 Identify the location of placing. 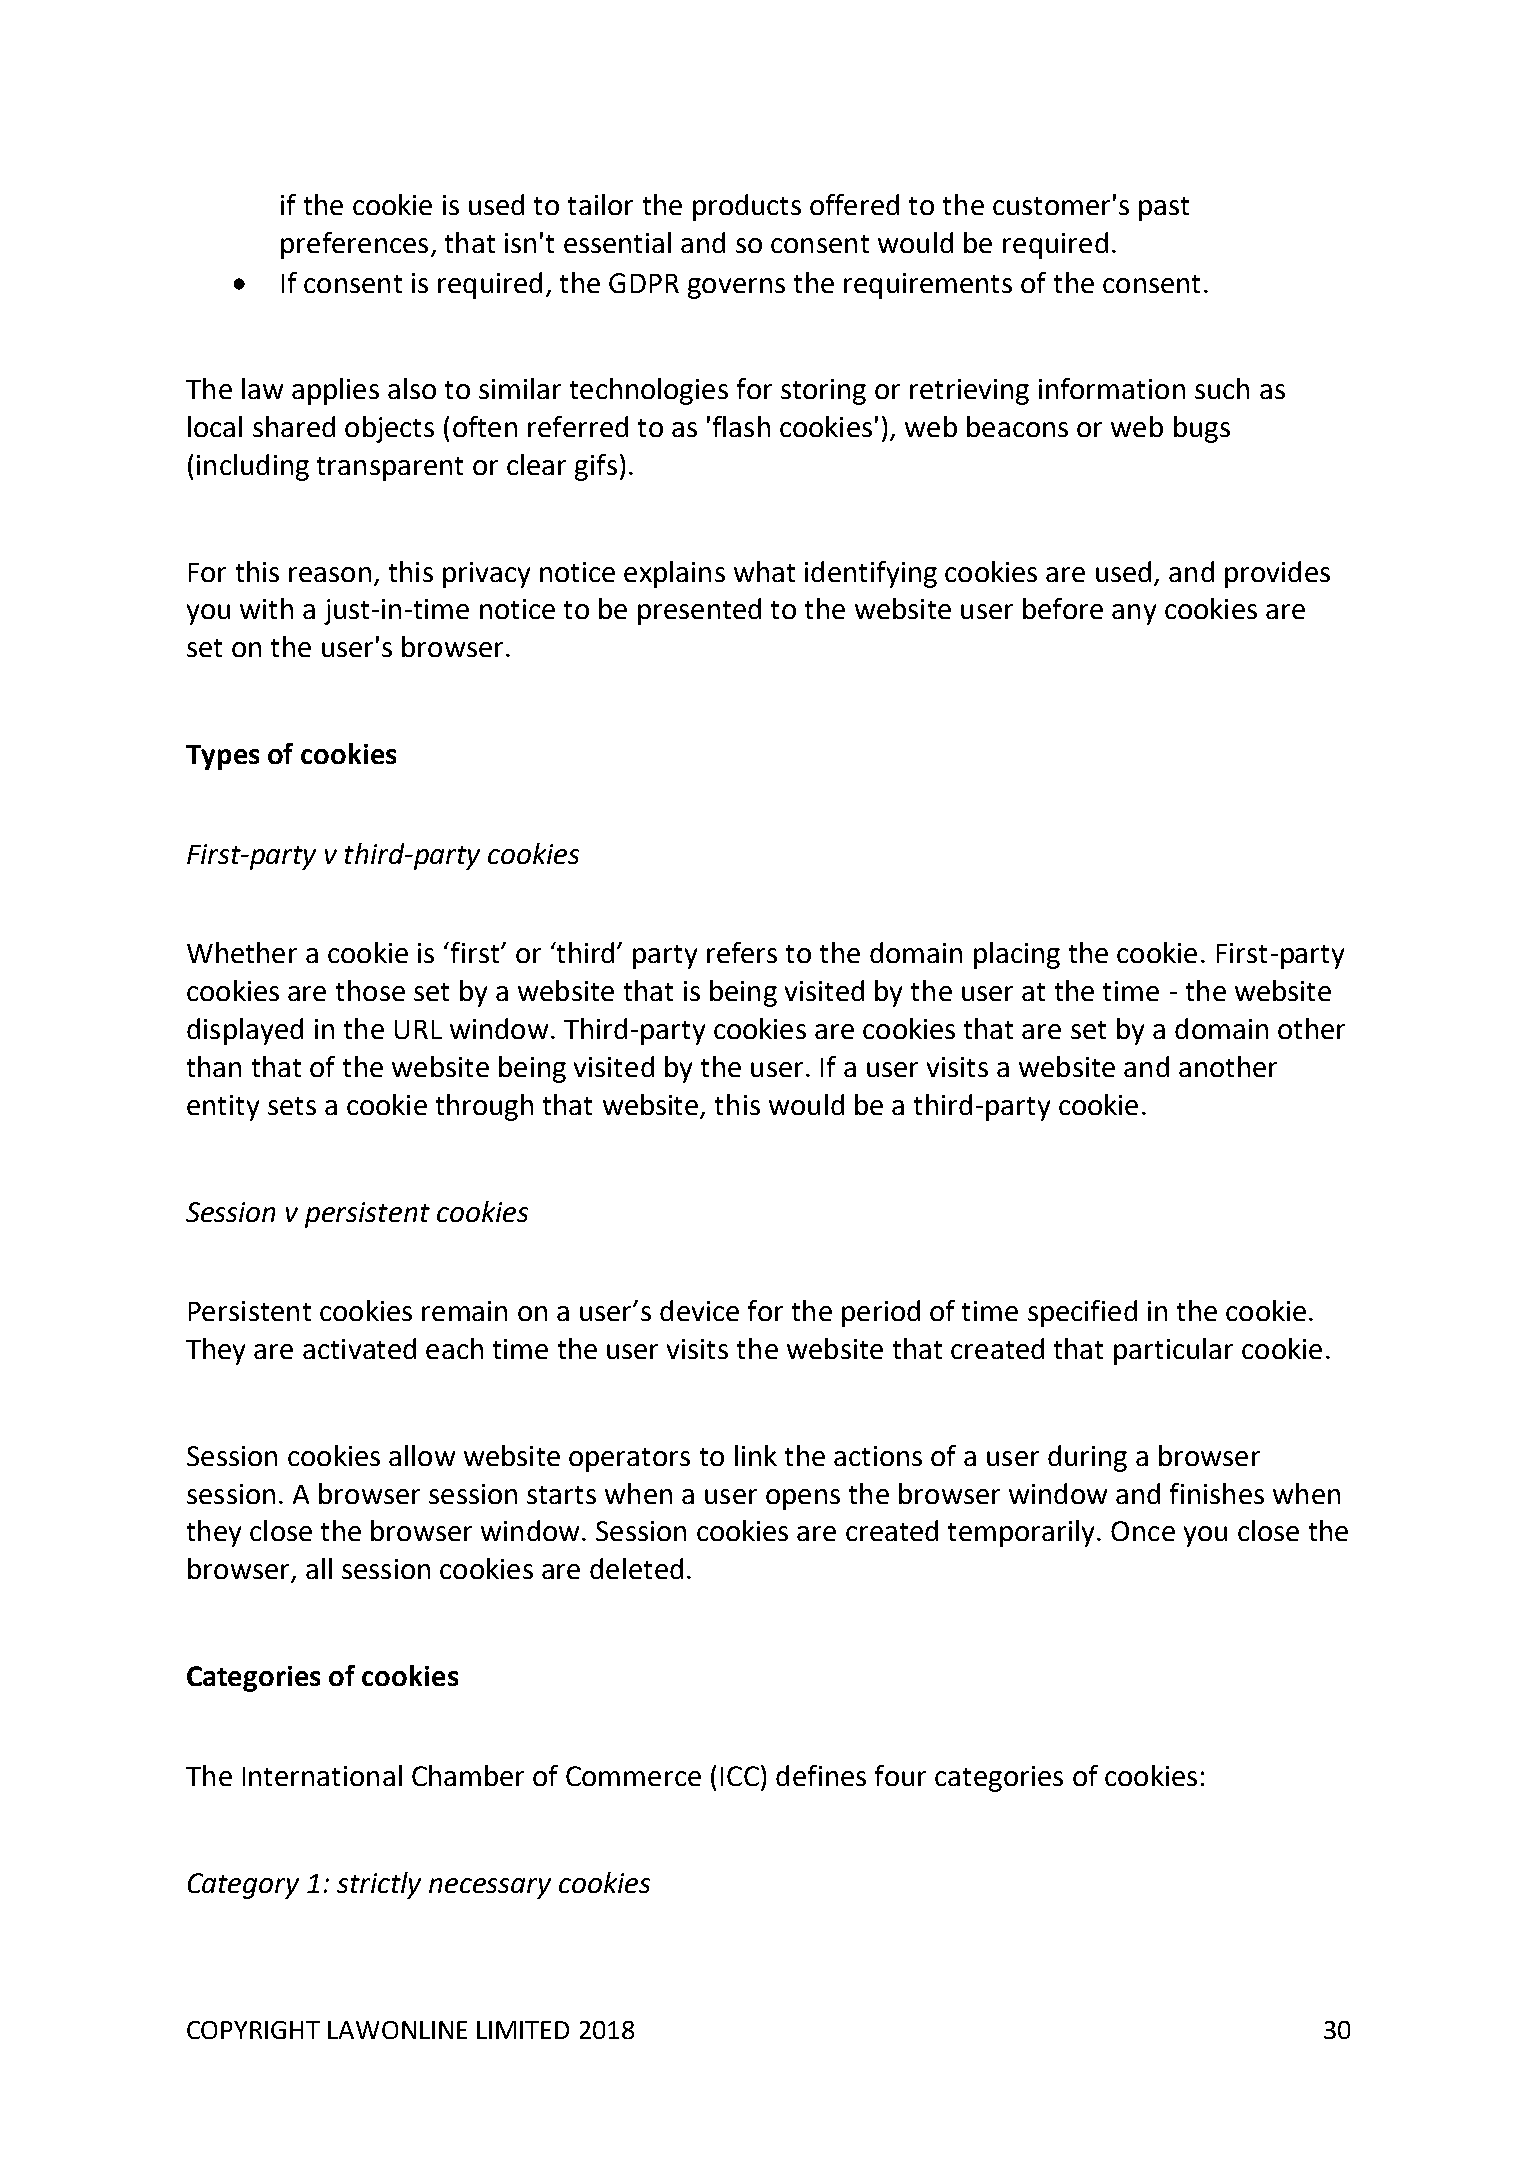
(1017, 955).
